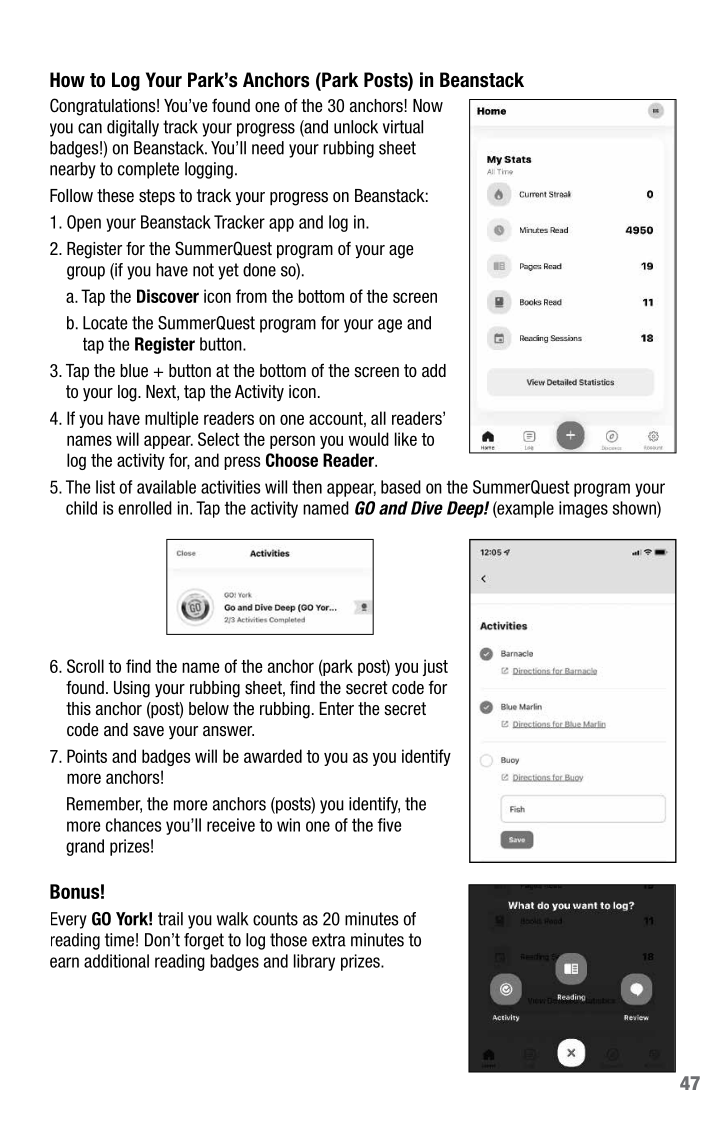 Image resolution: width=726 pixels, height=1122 pixels. What do you see at coordinates (428, 105) in the screenshot?
I see `Now` at bounding box center [428, 105].
